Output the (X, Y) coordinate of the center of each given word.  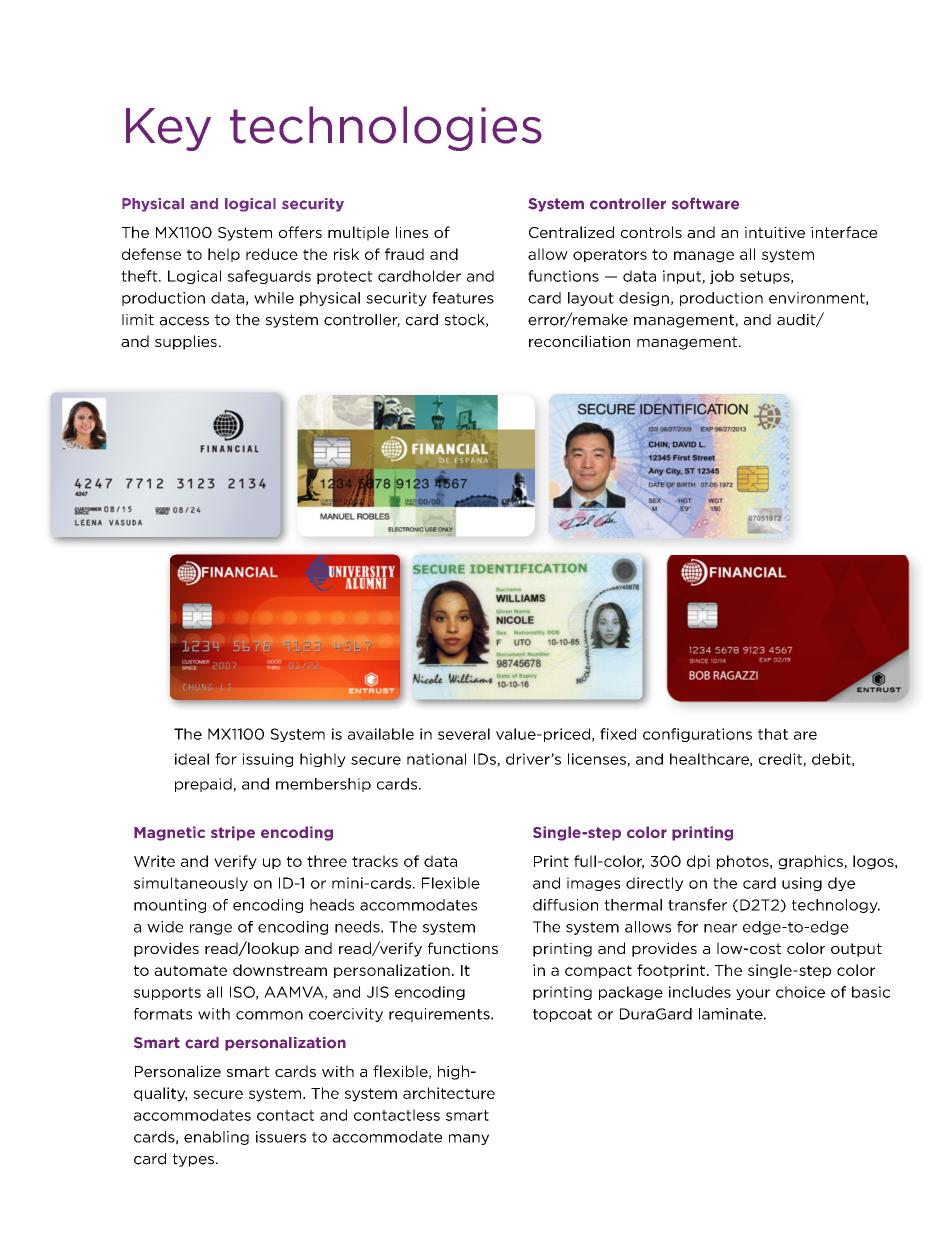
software (705, 203)
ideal (192, 759)
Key (168, 129)
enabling (216, 1138)
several (464, 734)
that (773, 734)
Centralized (571, 232)
